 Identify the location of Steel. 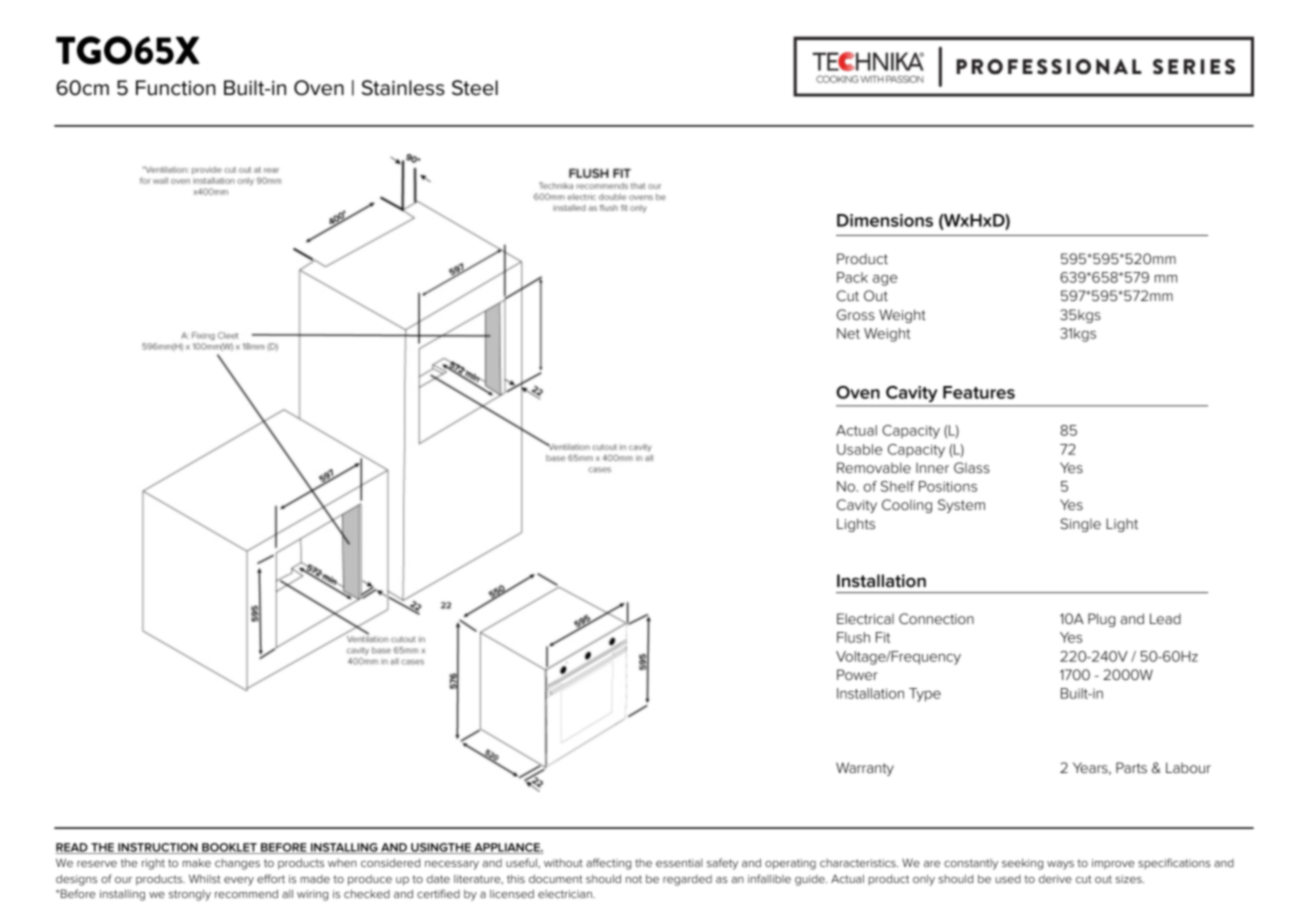
(475, 88).
